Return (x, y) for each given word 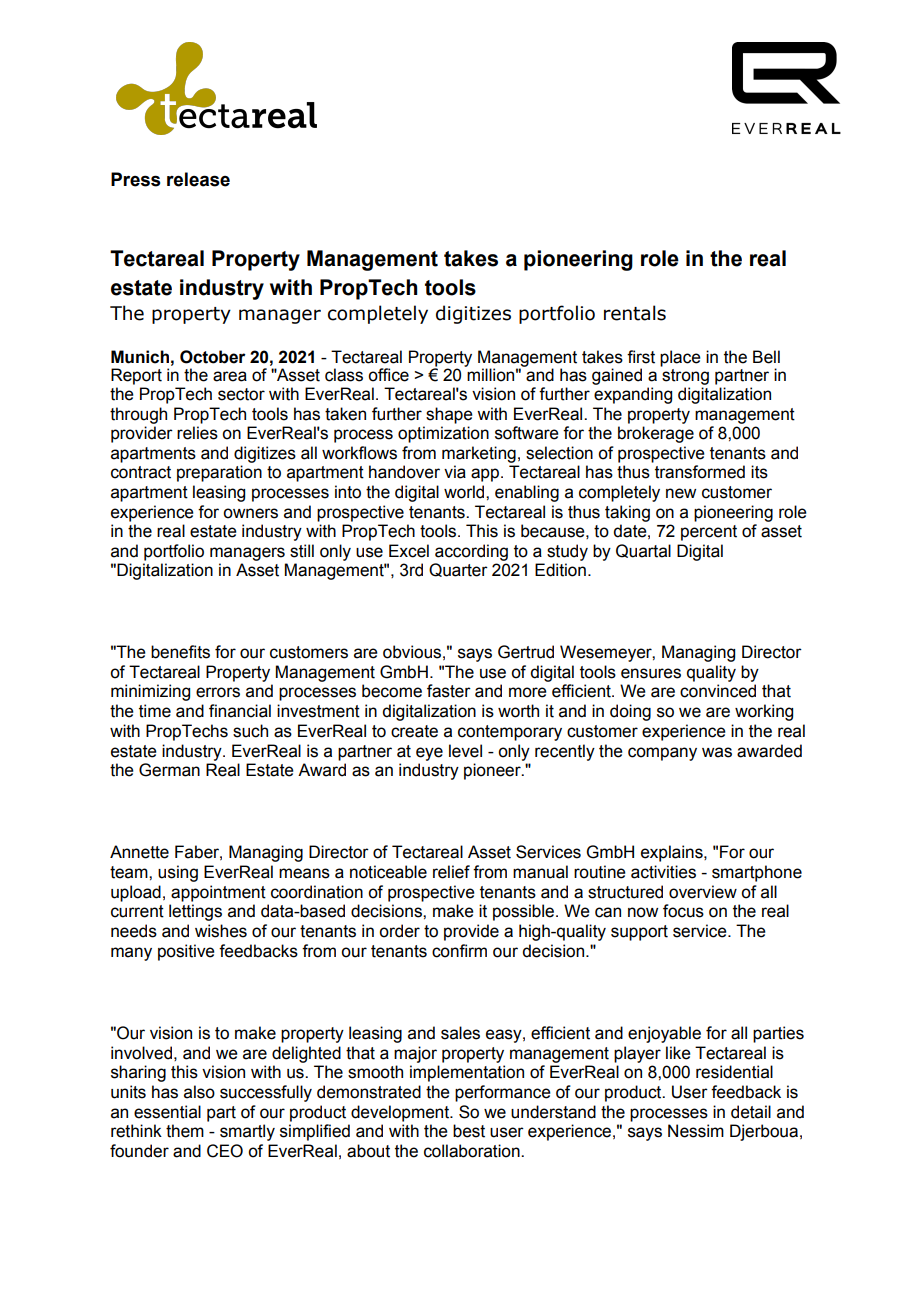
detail (751, 1112)
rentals (635, 313)
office (388, 375)
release (198, 179)
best (469, 1131)
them (185, 1131)
